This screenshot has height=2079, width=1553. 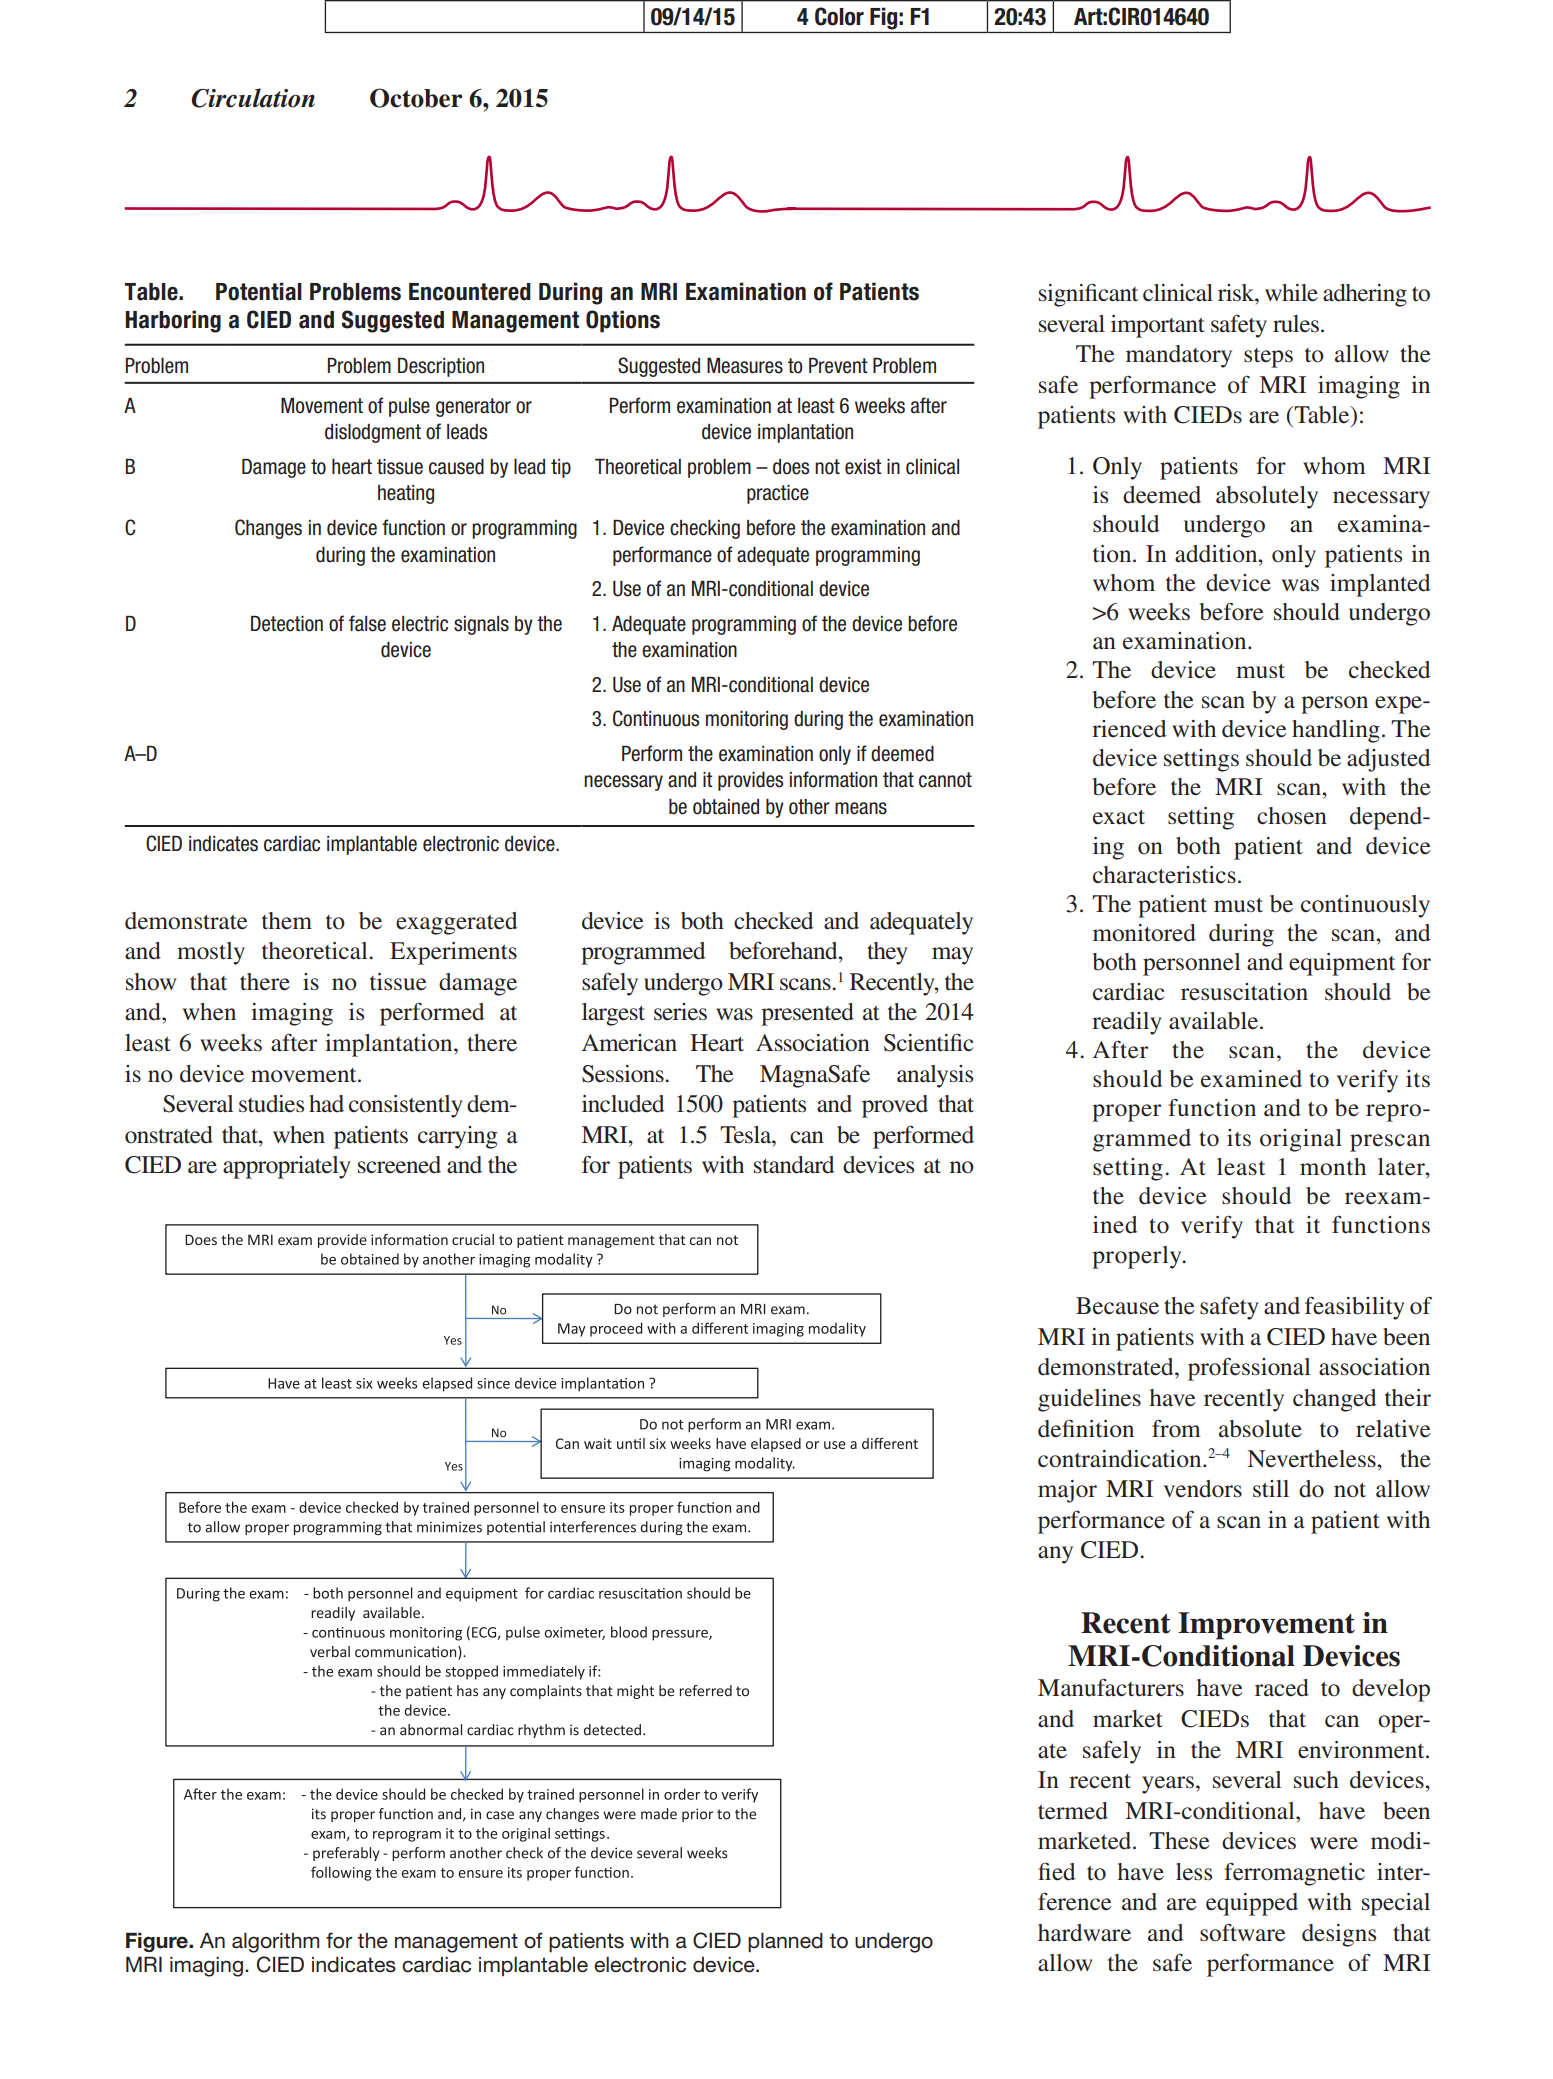 What do you see at coordinates (1215, 1021) in the screenshot?
I see `available` at bounding box center [1215, 1021].
